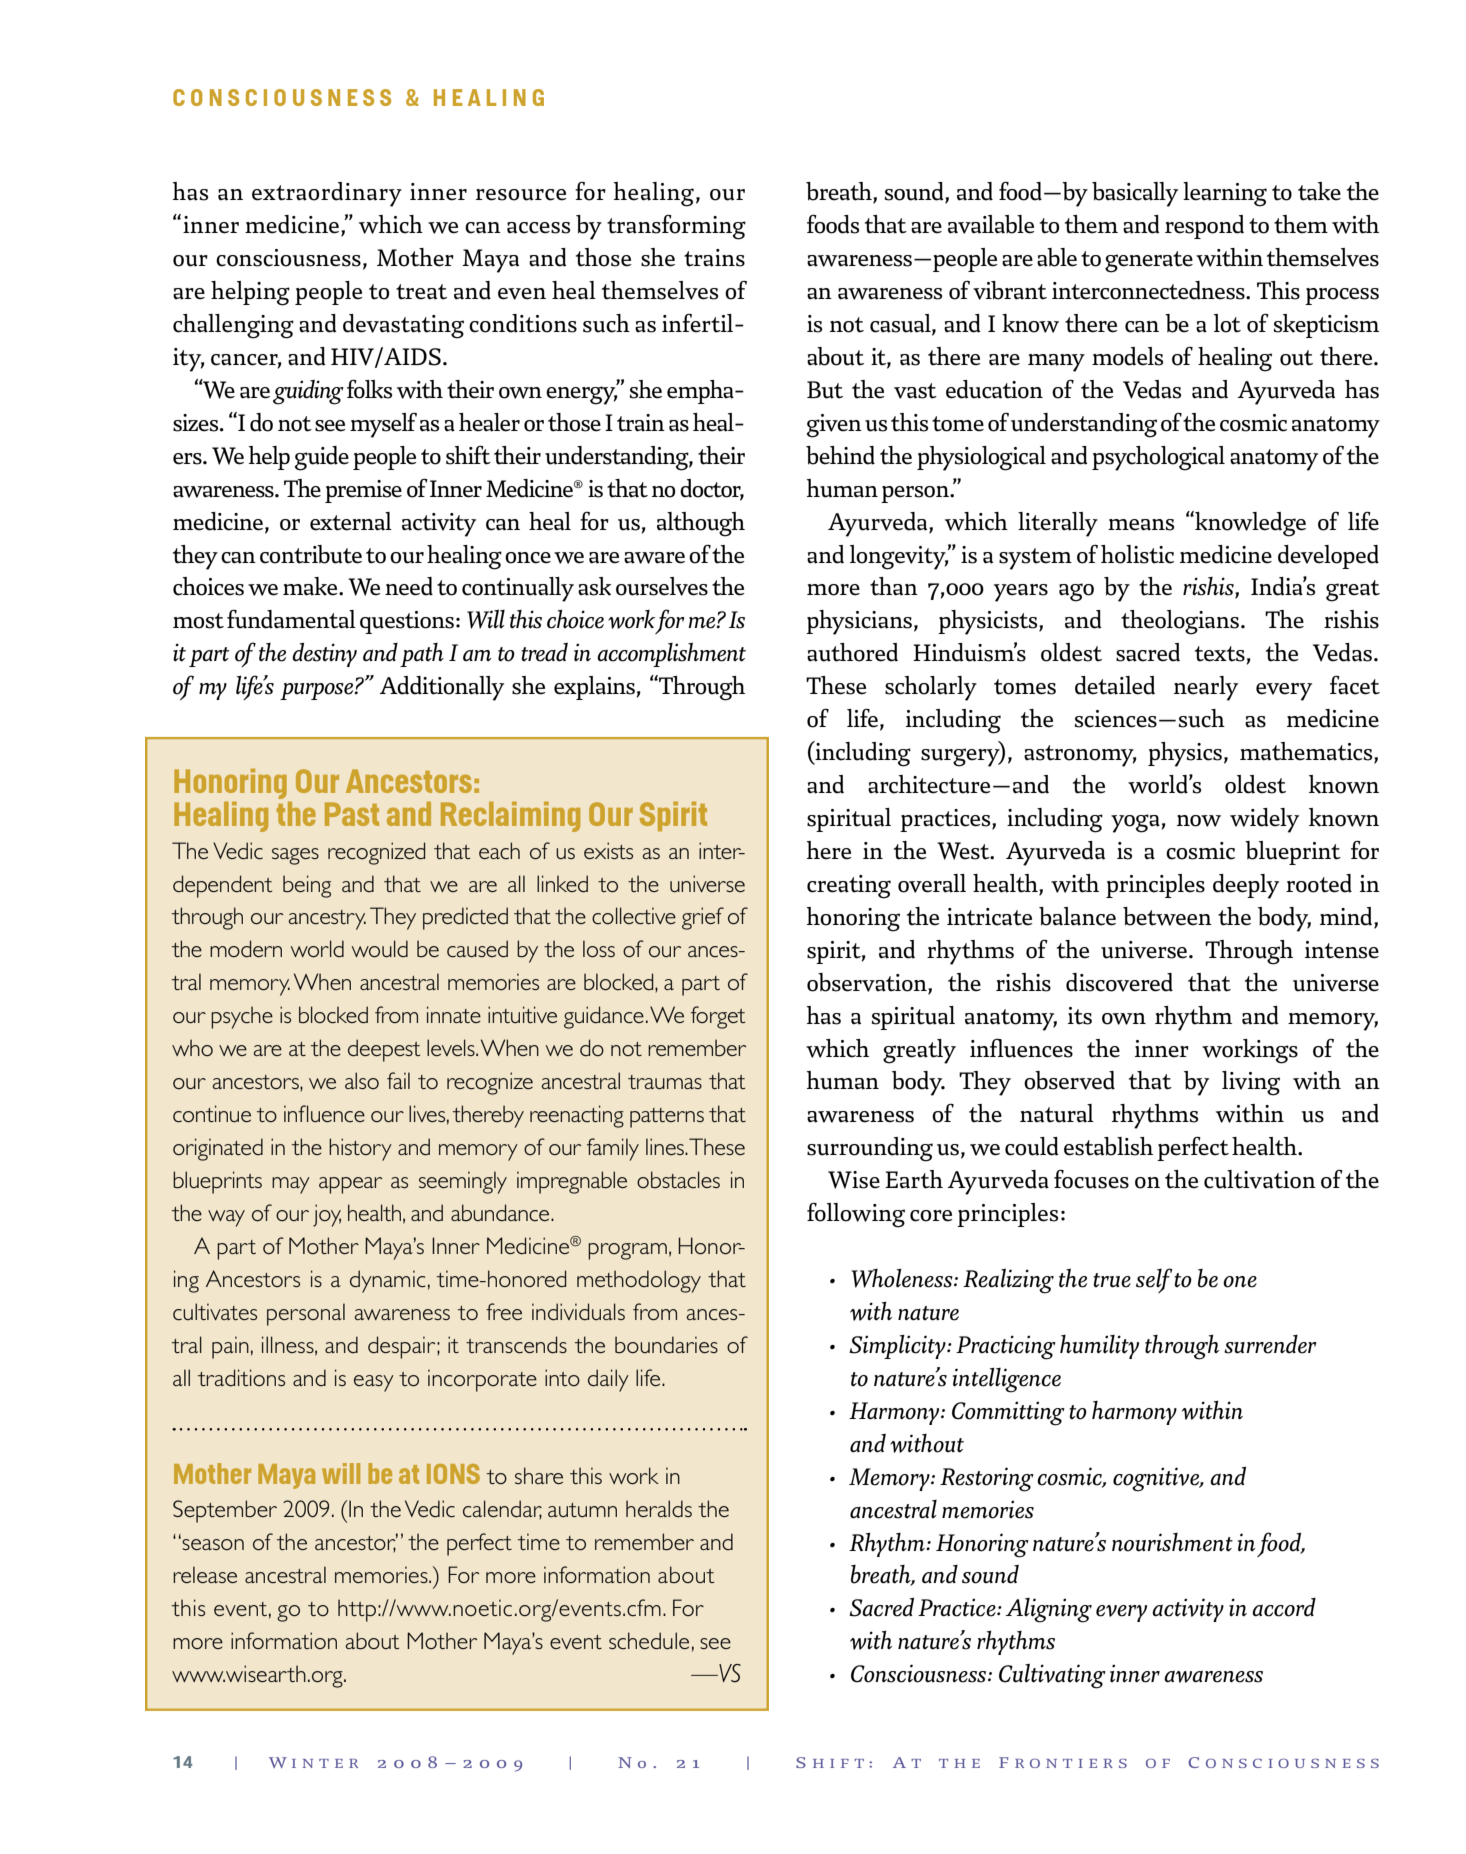 The image size is (1466, 1854). What do you see at coordinates (852, 652) in the screenshot?
I see `authored` at bounding box center [852, 652].
